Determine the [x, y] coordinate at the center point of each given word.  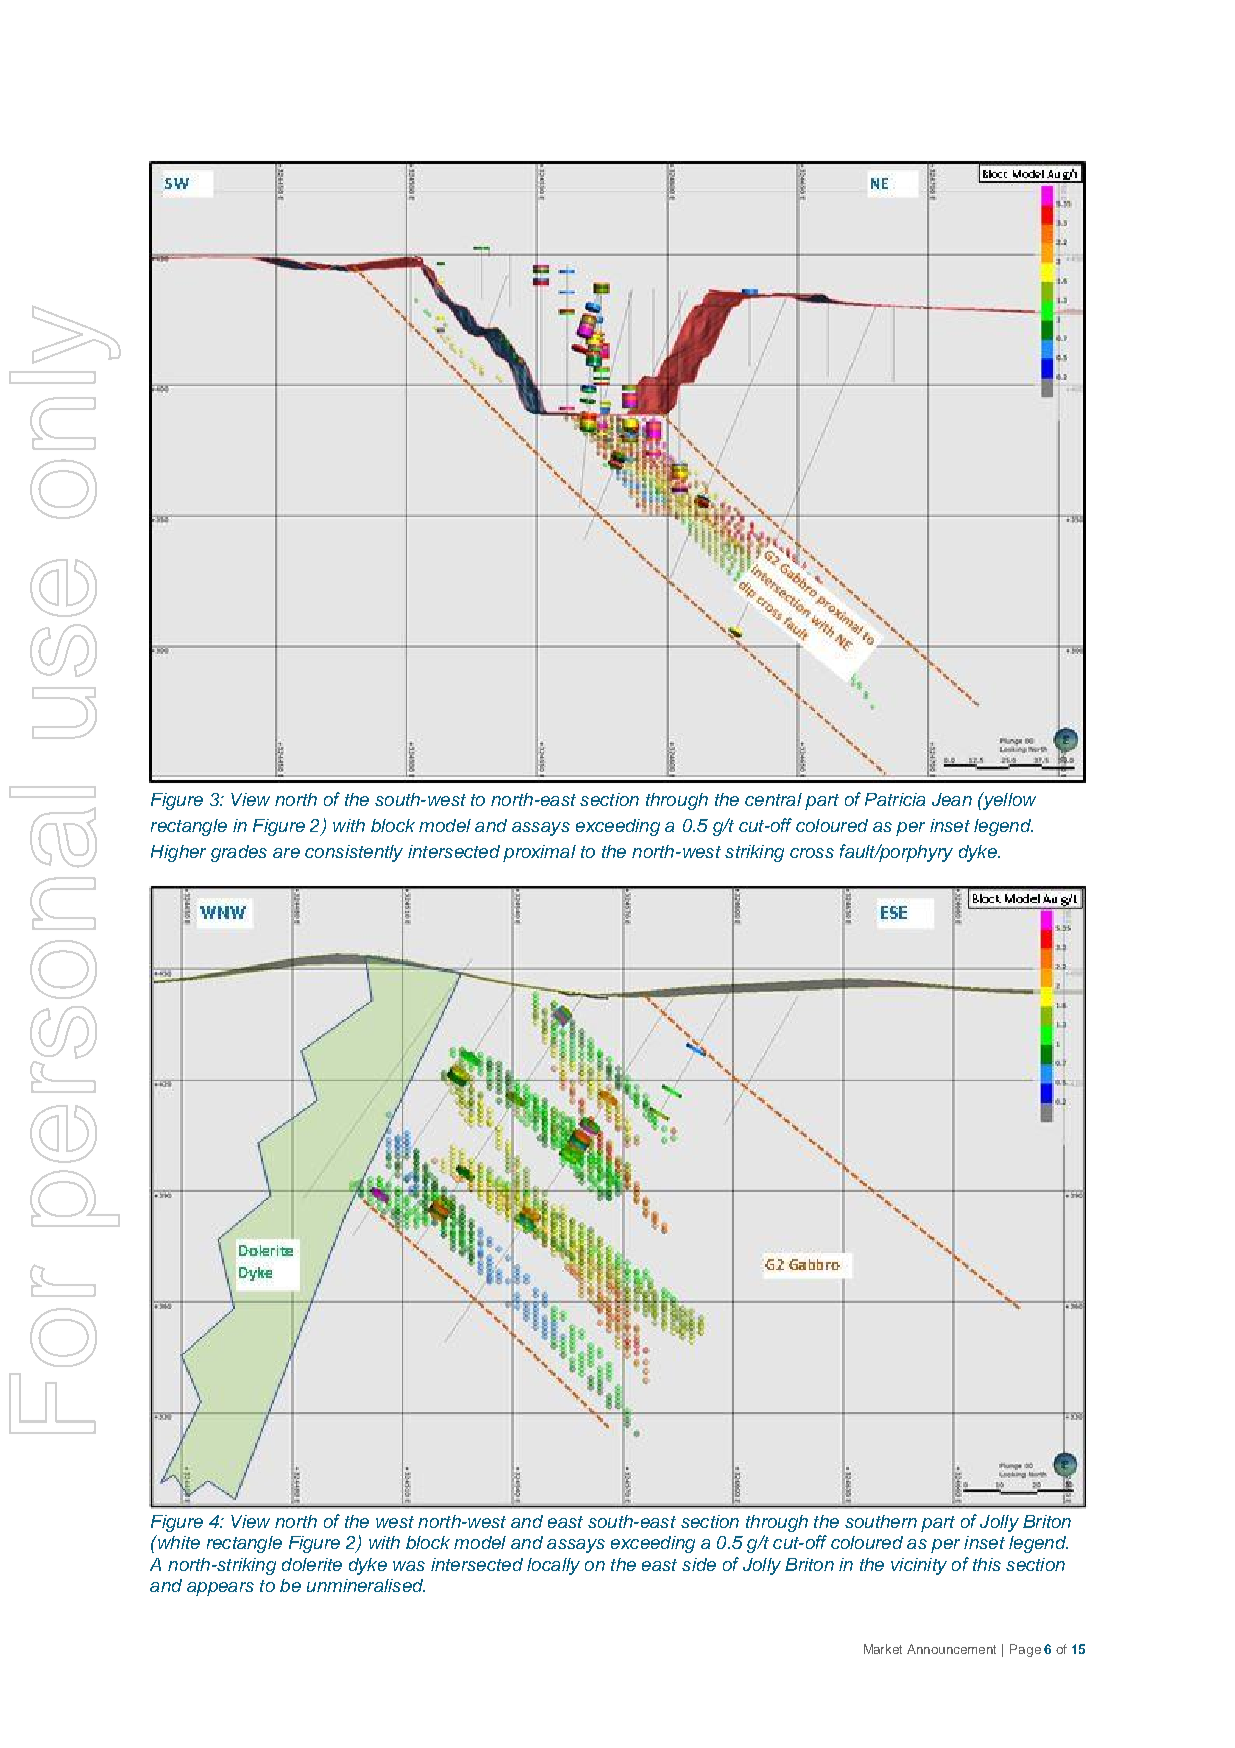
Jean [952, 799]
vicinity [919, 1566]
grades [239, 853]
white [178, 1542]
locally [553, 1566]
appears [220, 1589]
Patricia [895, 799]
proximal [539, 853]
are [286, 853]
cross [812, 853]
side [699, 1564]
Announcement [951, 1649]
